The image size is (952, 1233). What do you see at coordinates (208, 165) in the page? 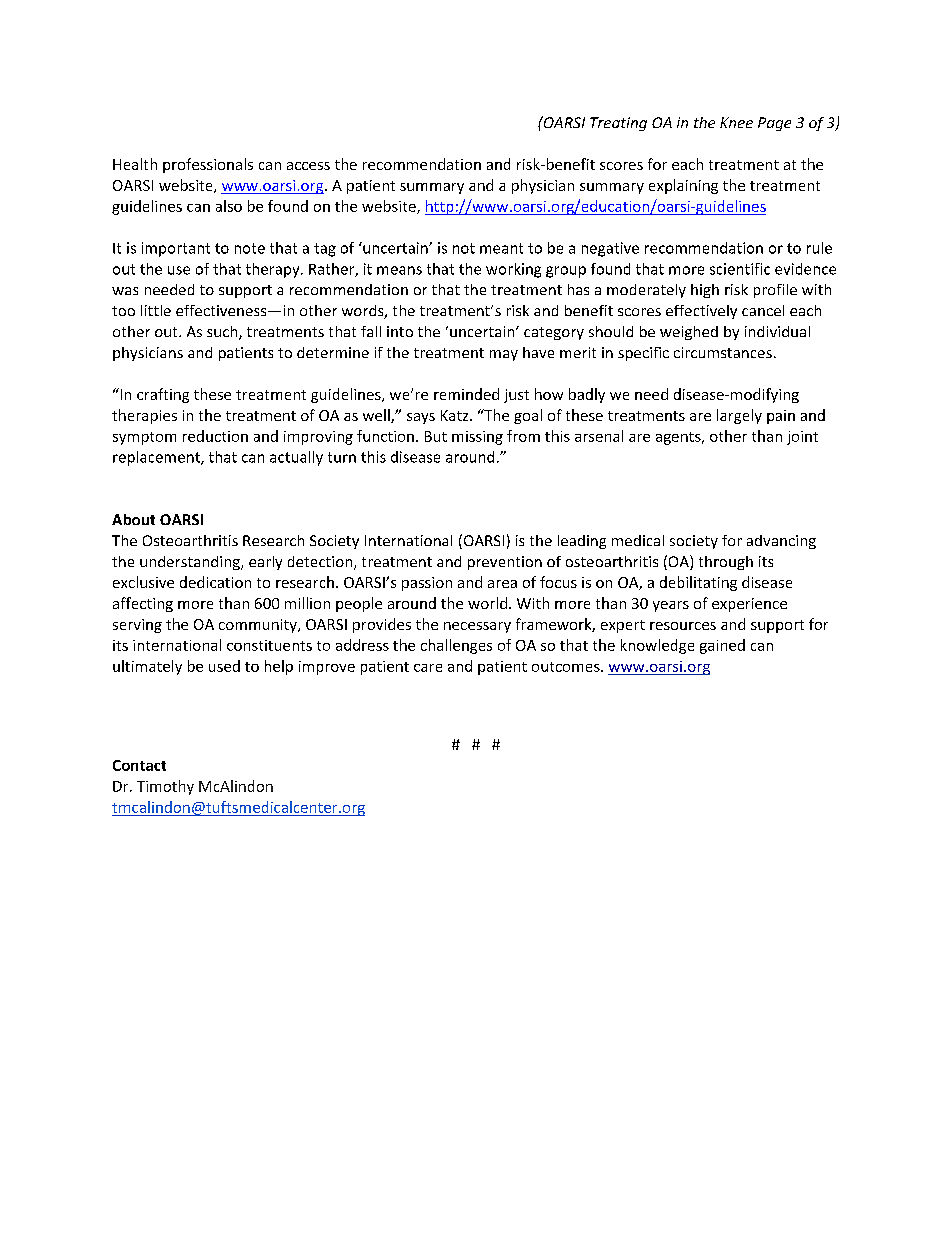
I see `professionals` at bounding box center [208, 165].
